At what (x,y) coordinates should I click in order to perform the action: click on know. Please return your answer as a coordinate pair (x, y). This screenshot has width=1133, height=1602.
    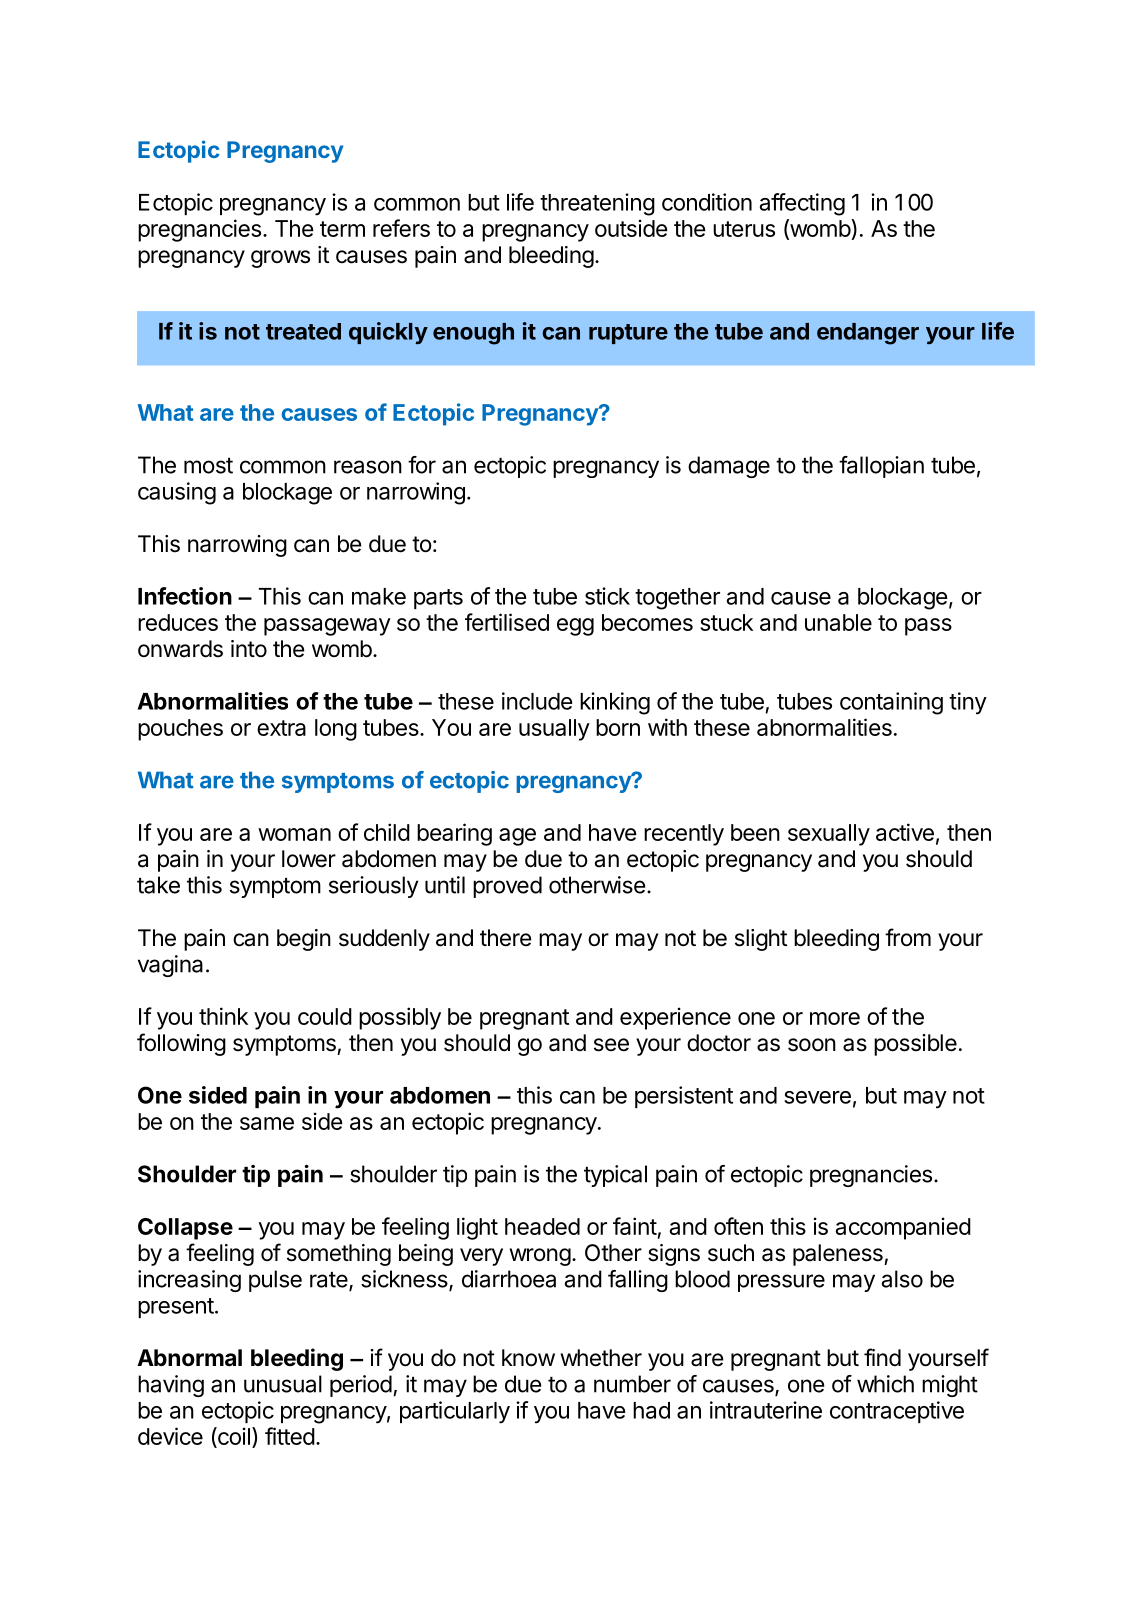
    Looking at the image, I should click on (528, 1358).
